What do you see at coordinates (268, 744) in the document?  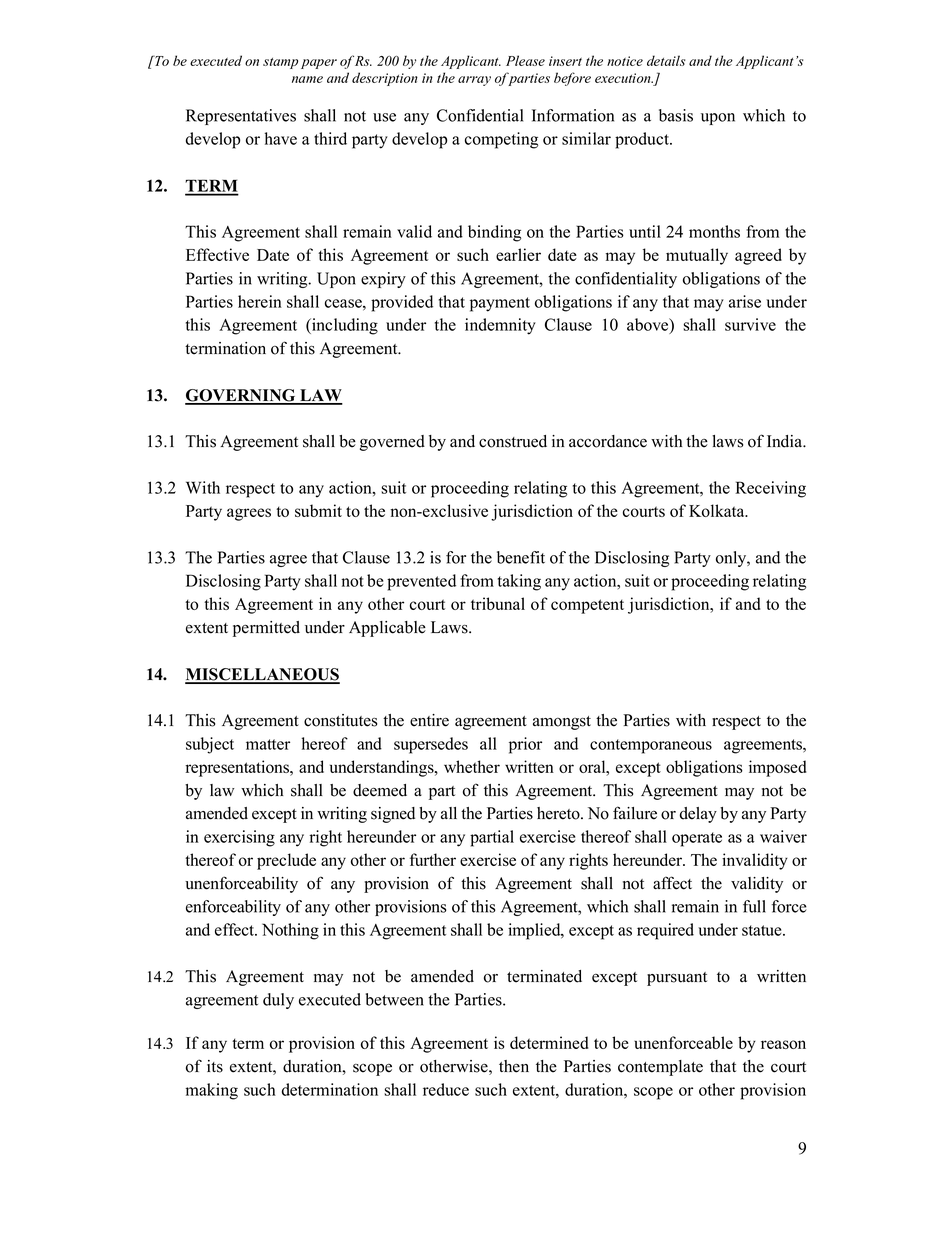 I see `matter` at bounding box center [268, 744].
